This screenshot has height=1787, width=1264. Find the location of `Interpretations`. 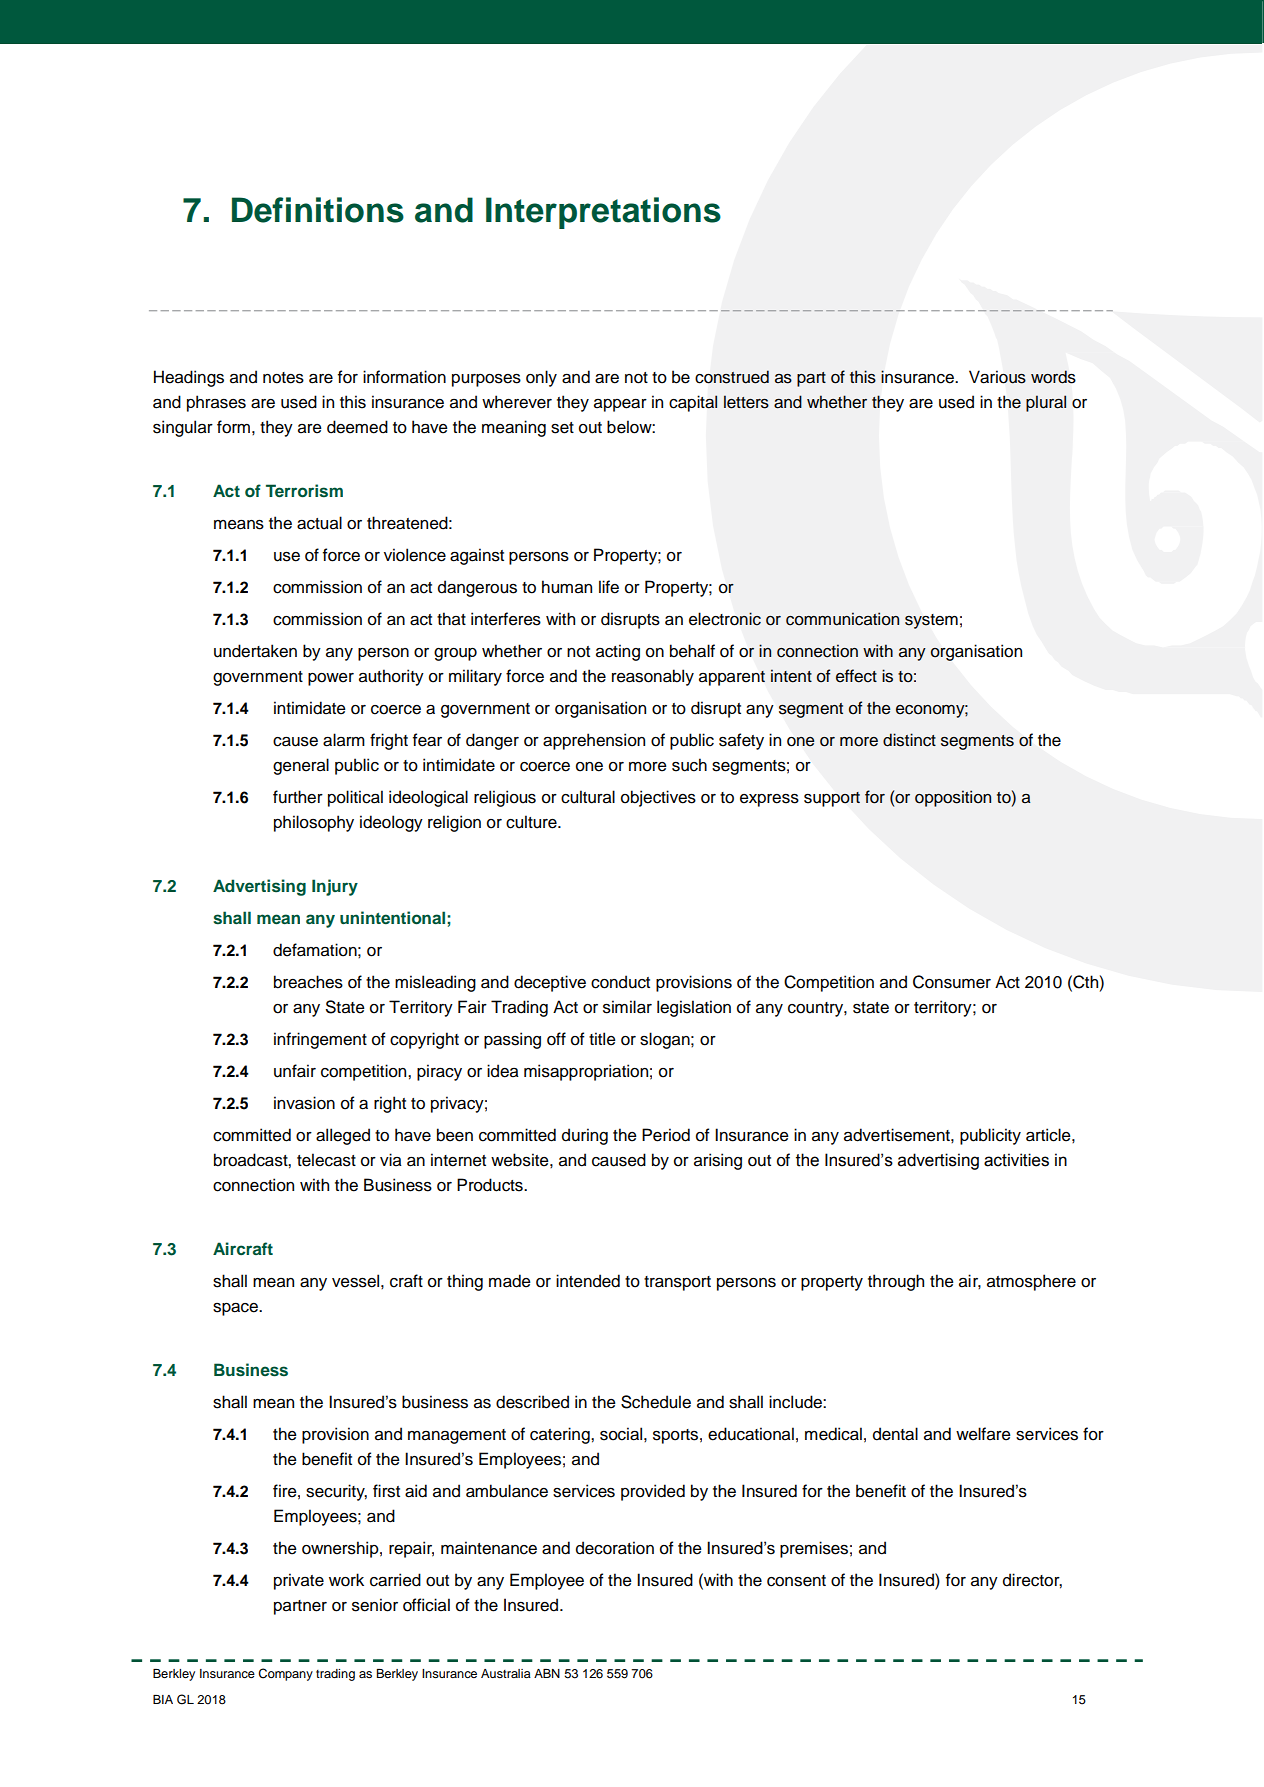

Interpretations is located at coordinates (603, 213).
